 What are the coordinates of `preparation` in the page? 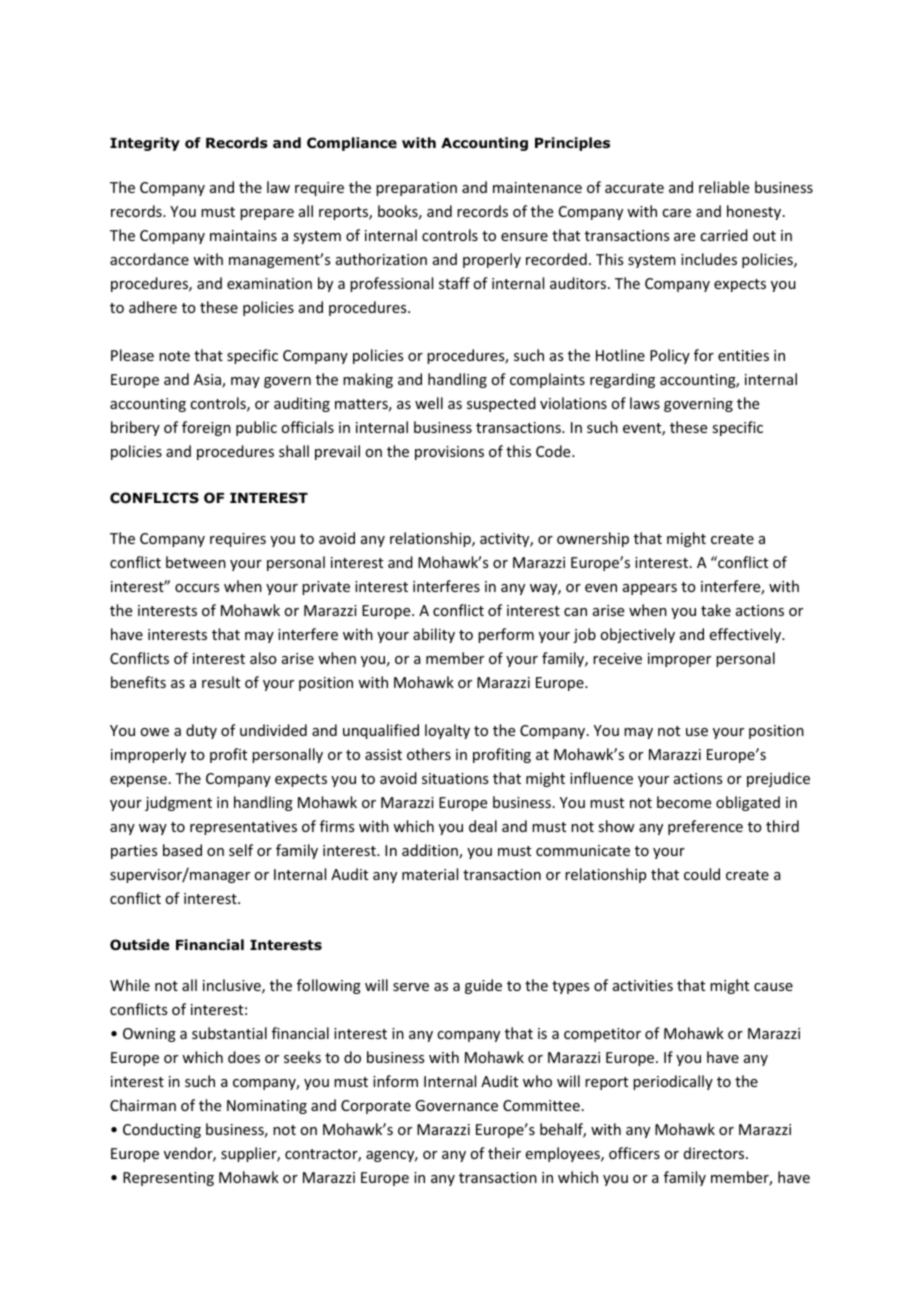 It's located at (416, 189).
